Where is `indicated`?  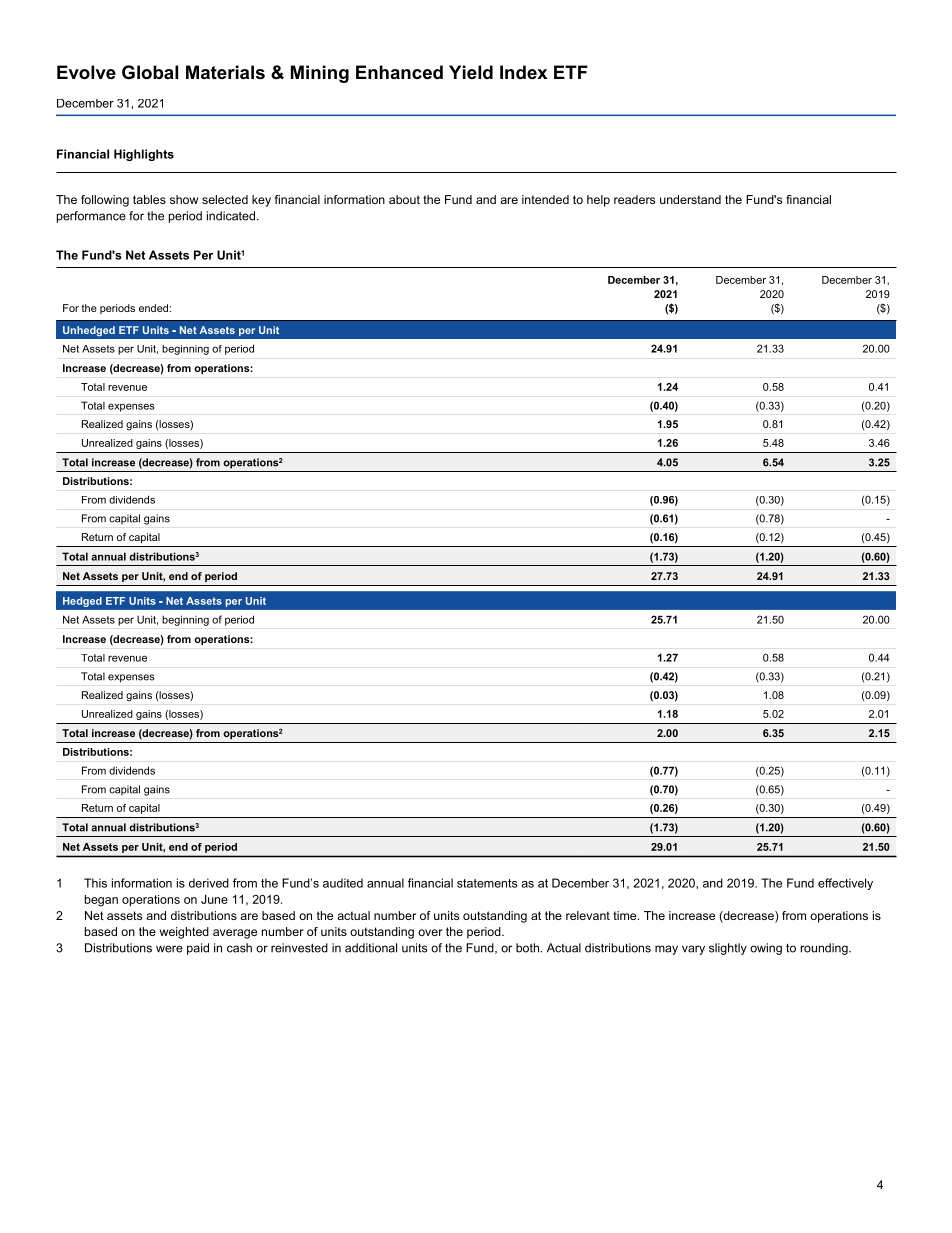 indicated is located at coordinates (231, 216).
